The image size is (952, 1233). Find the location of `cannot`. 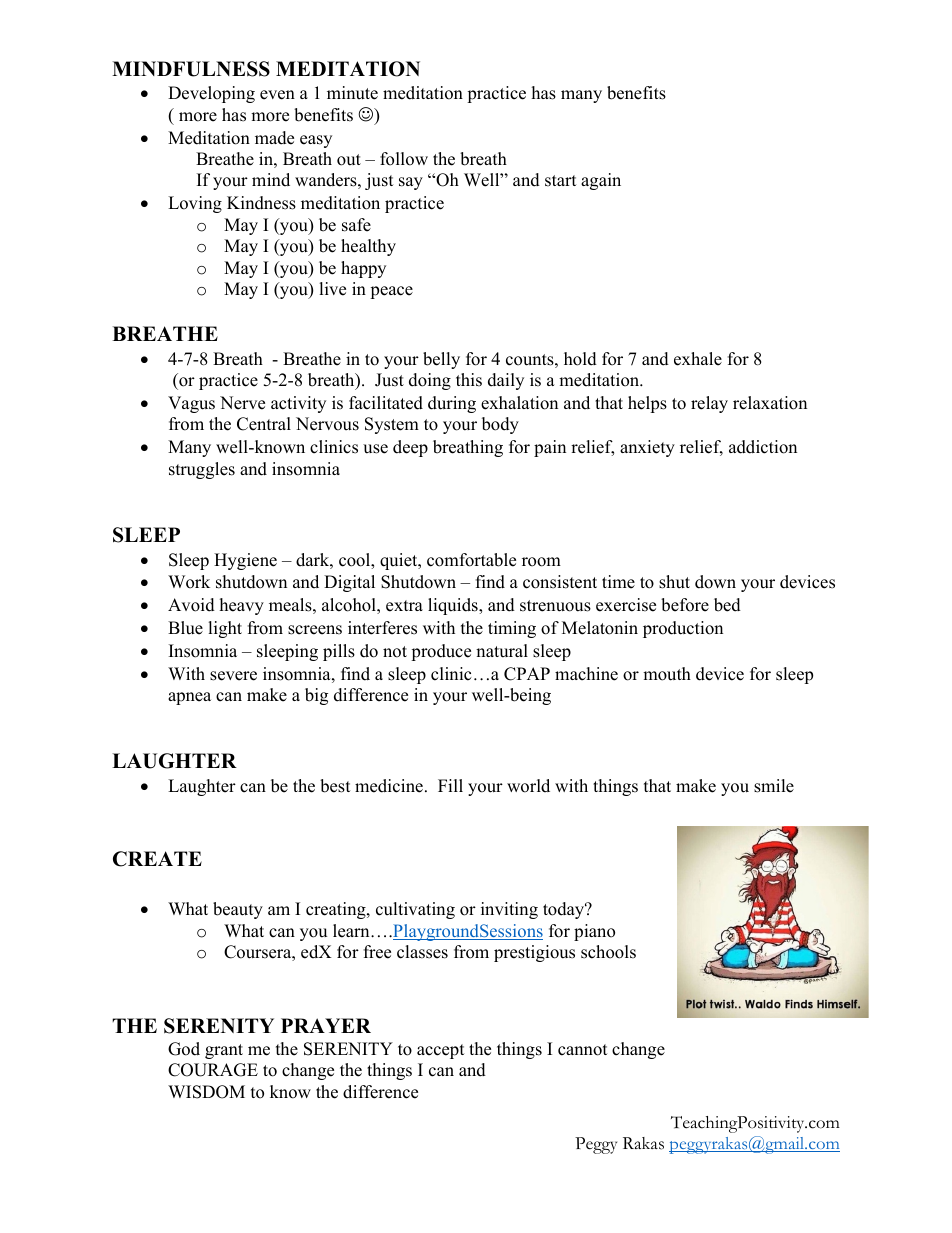

cannot is located at coordinates (583, 1050).
